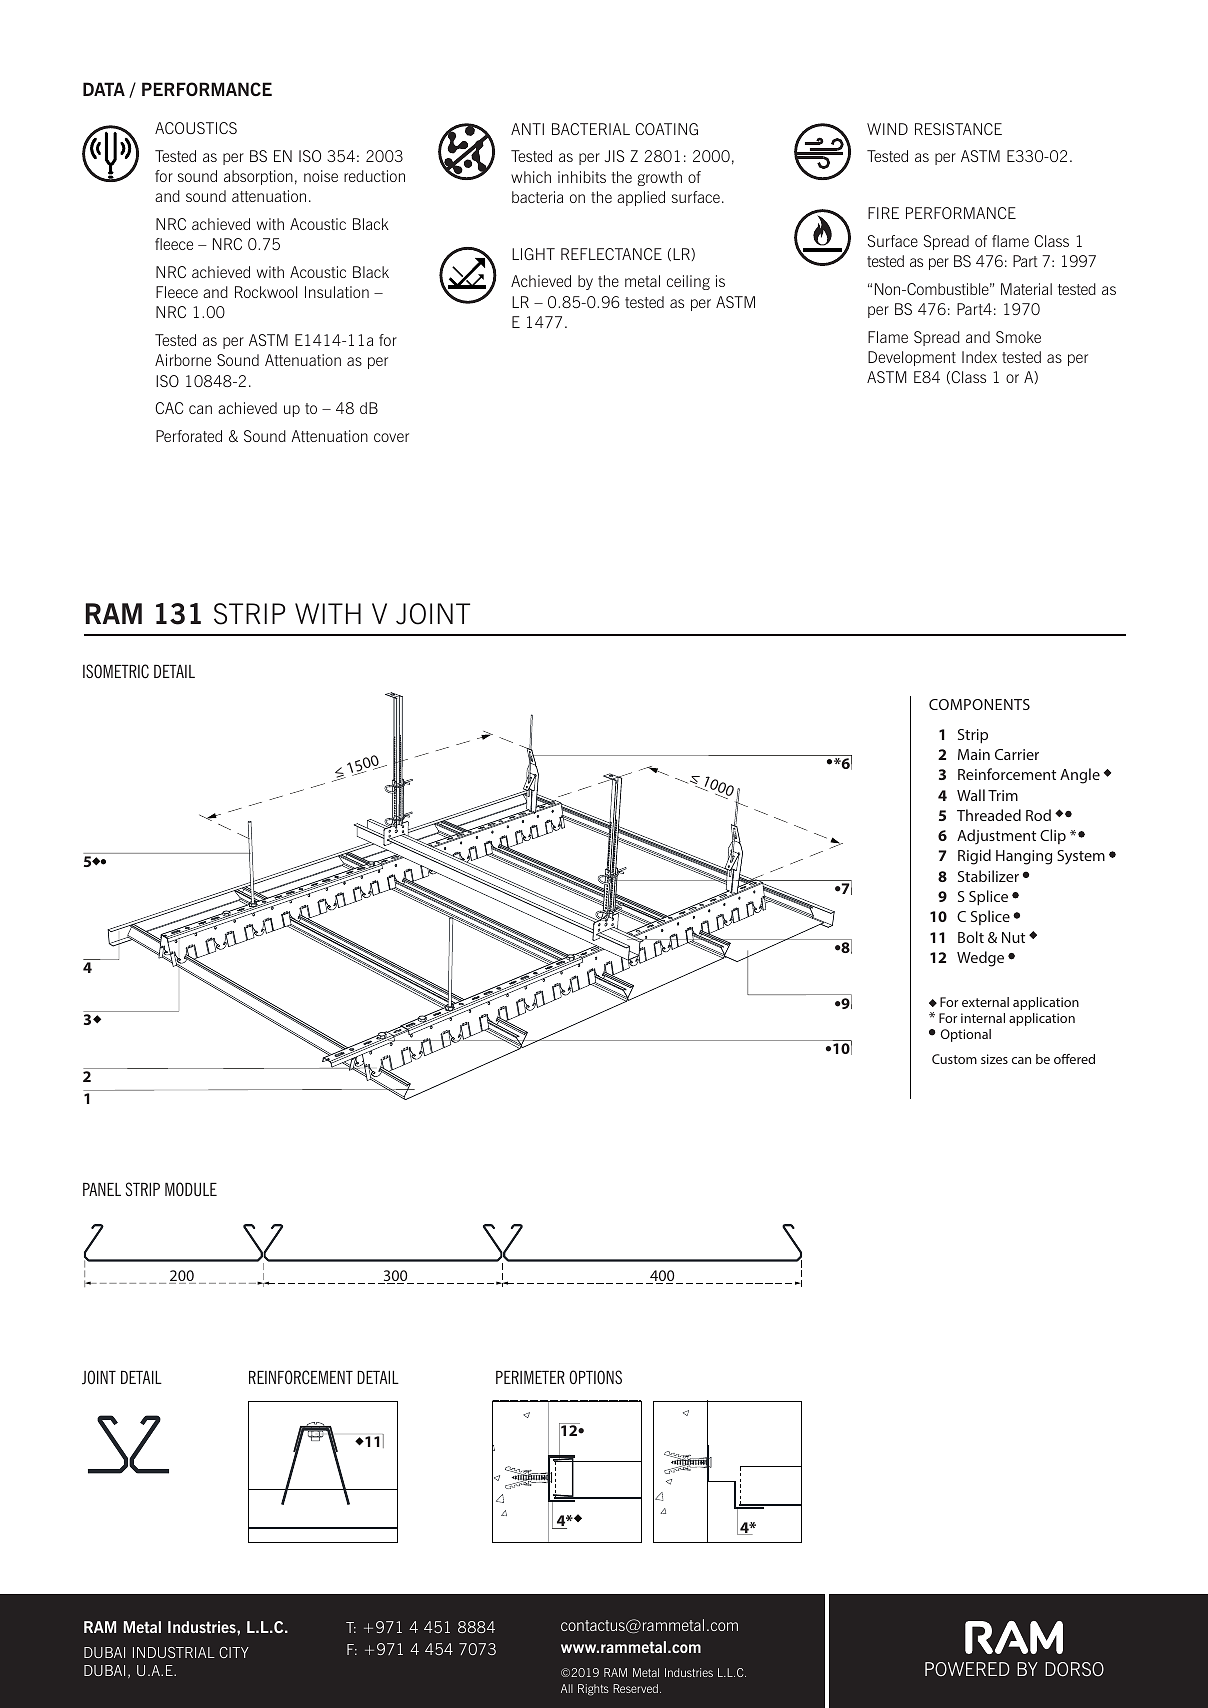  I want to click on absorption, so click(258, 177).
